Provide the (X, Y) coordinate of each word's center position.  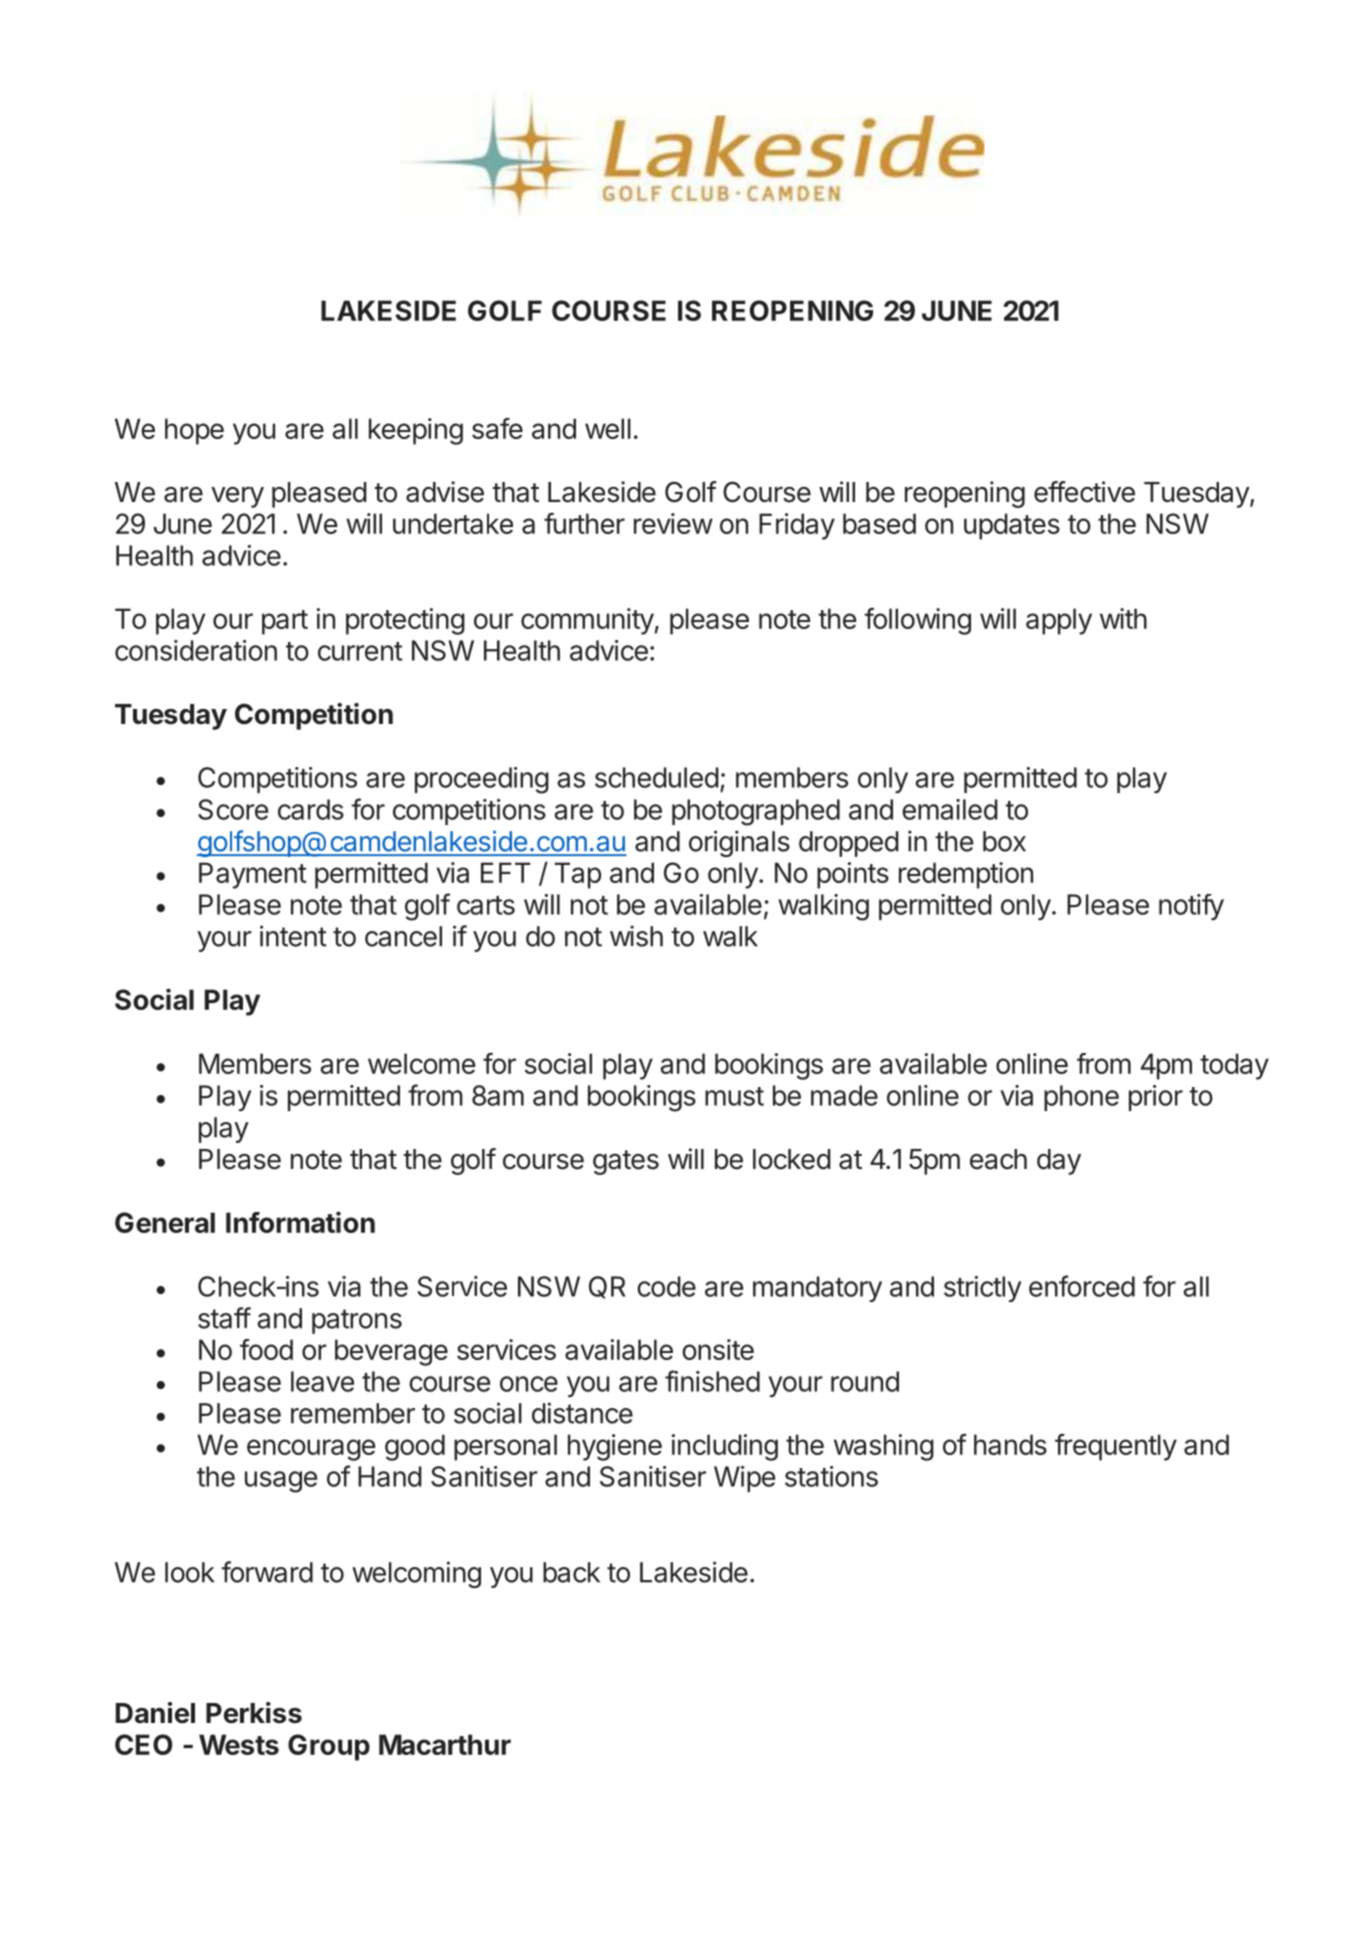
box (1004, 841)
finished (712, 1381)
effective (1084, 492)
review (673, 523)
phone (1081, 1098)
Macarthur (445, 1744)
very (237, 497)
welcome (421, 1063)
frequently (1116, 1447)
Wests (239, 1744)
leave (322, 1381)
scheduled (657, 777)
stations (831, 1476)
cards (311, 809)
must (734, 1096)
